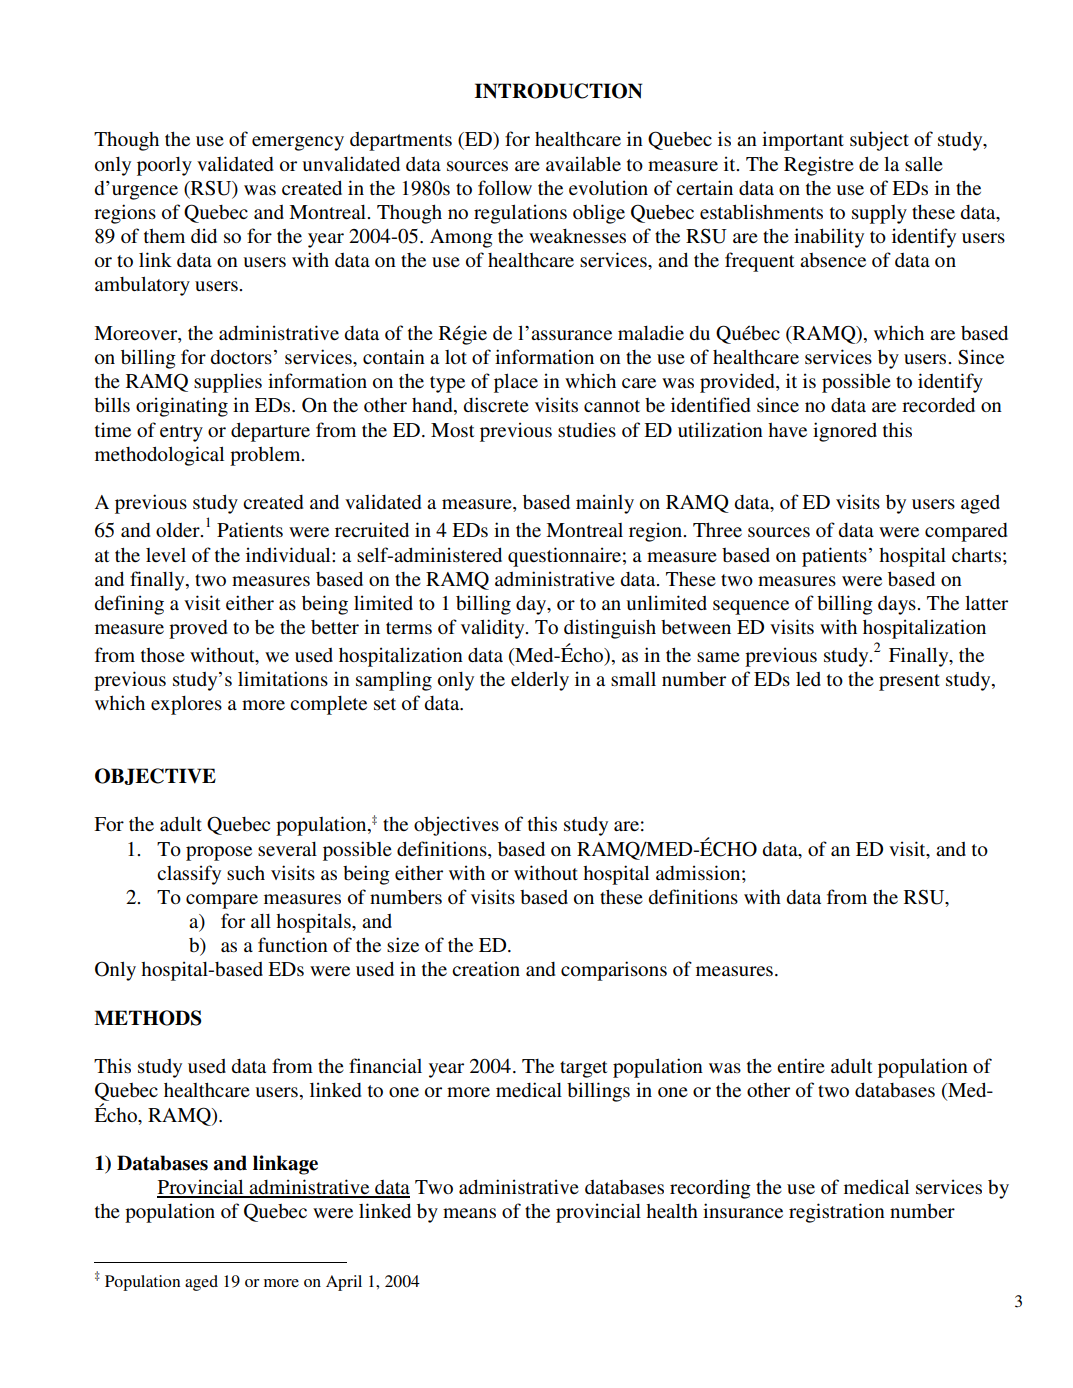 Image resolution: width=1073 pixels, height=1388 pixels. Describe the element at coordinates (164, 166) in the screenshot. I see `poorly` at that location.
